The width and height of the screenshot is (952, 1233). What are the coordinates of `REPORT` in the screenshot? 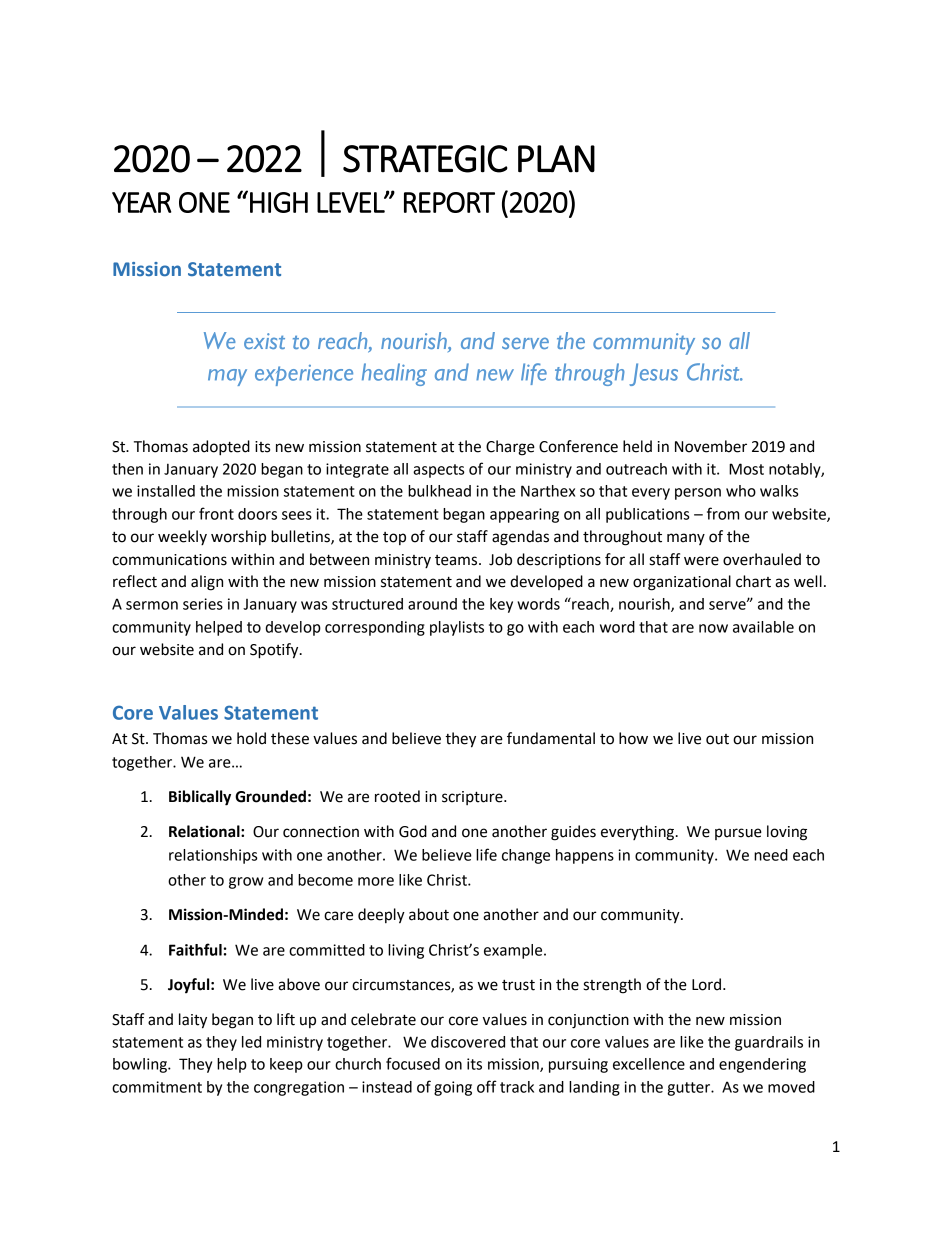 It's located at (449, 202).
